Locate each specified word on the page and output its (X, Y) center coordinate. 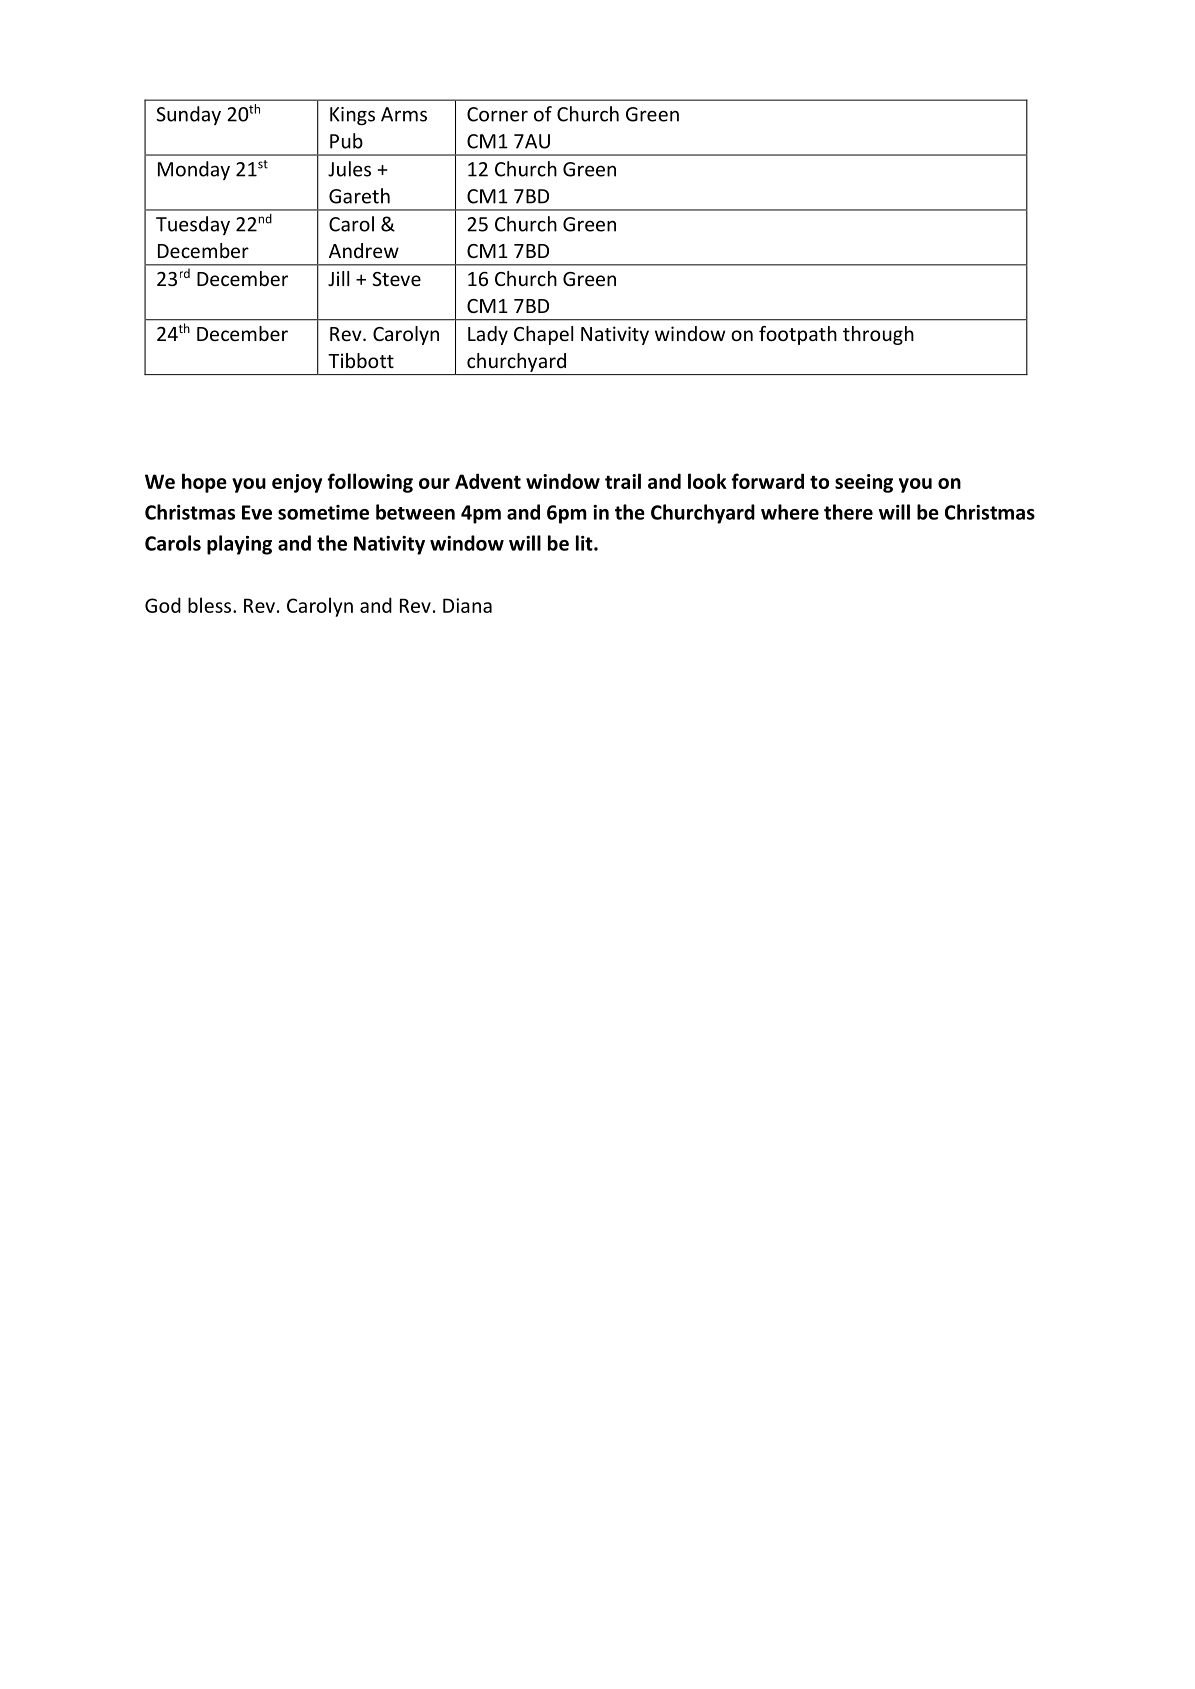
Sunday (188, 115)
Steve (396, 279)
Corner (497, 114)
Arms (404, 114)
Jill (338, 278)
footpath (798, 335)
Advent (488, 481)
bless (211, 605)
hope (204, 483)
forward (767, 481)
